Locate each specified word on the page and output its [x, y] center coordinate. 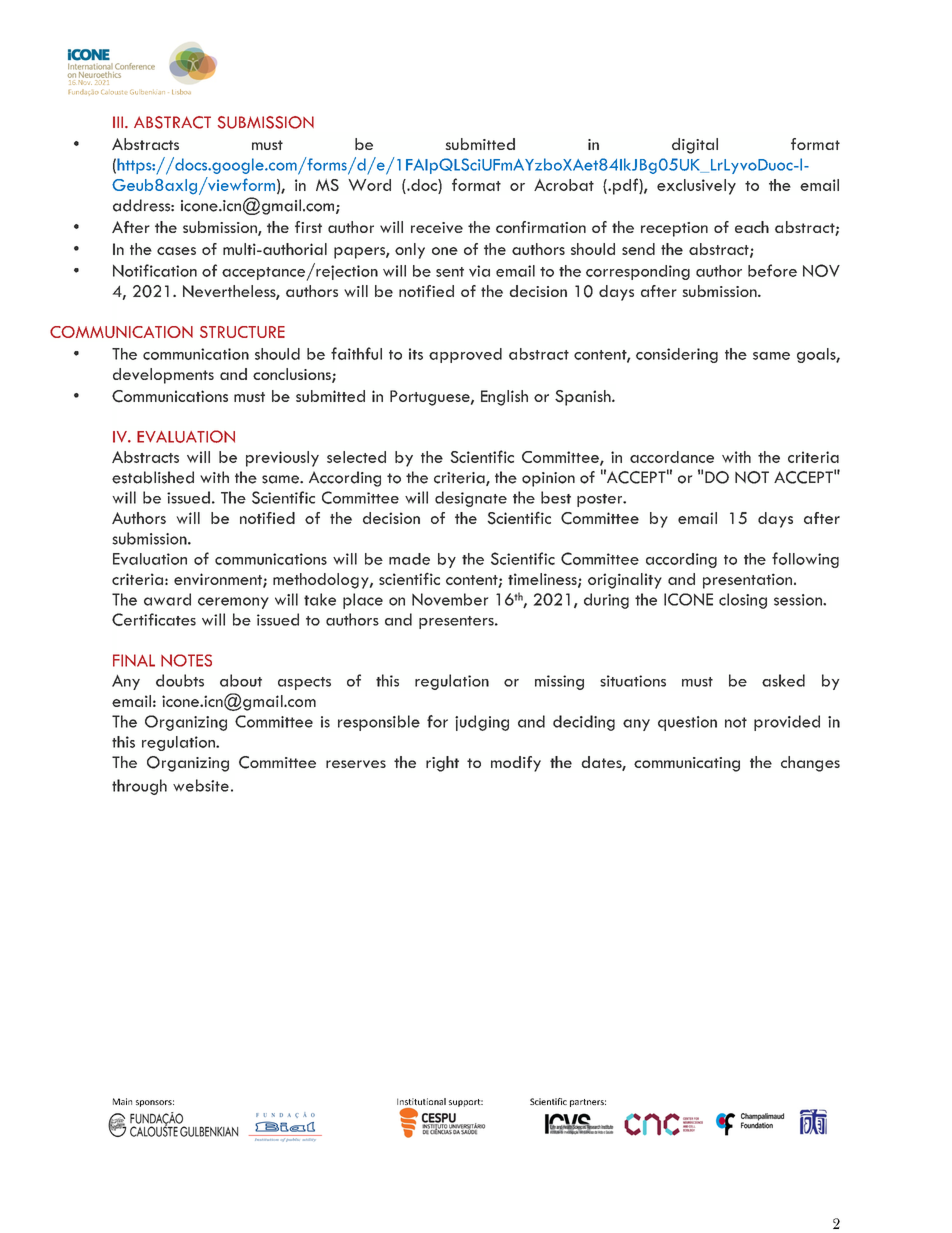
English [504, 398]
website [201, 785]
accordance [672, 457]
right [442, 764]
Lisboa [181, 91]
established [153, 477]
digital [695, 146]
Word [369, 185]
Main [122, 1101]
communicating [687, 764]
